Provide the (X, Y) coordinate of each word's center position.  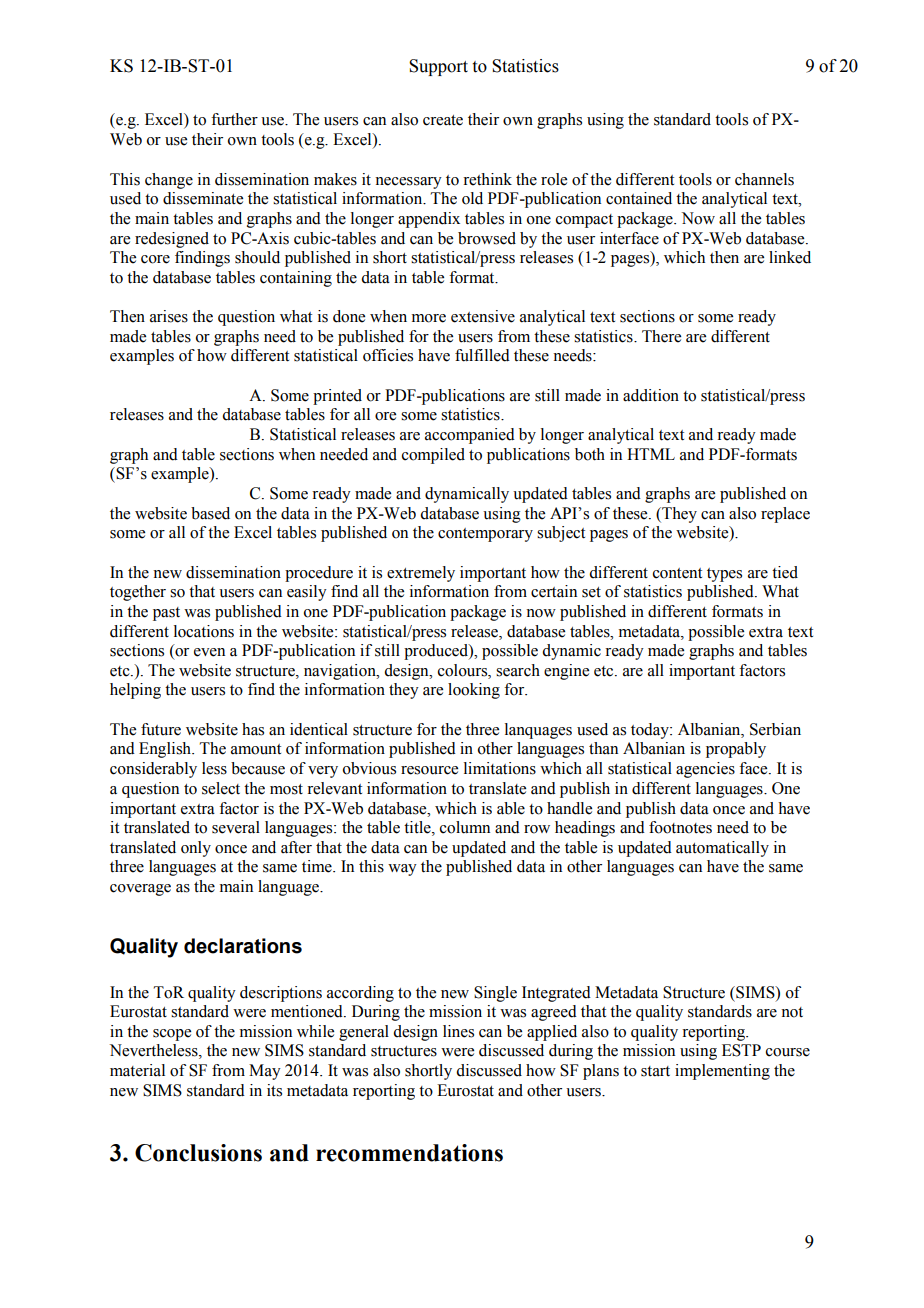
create (443, 120)
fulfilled (482, 355)
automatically (722, 849)
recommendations (409, 1153)
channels (764, 179)
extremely (421, 574)
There (661, 336)
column (465, 827)
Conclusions (198, 1153)
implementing (722, 1072)
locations (204, 631)
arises (169, 316)
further (234, 119)
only (196, 849)
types (724, 575)
